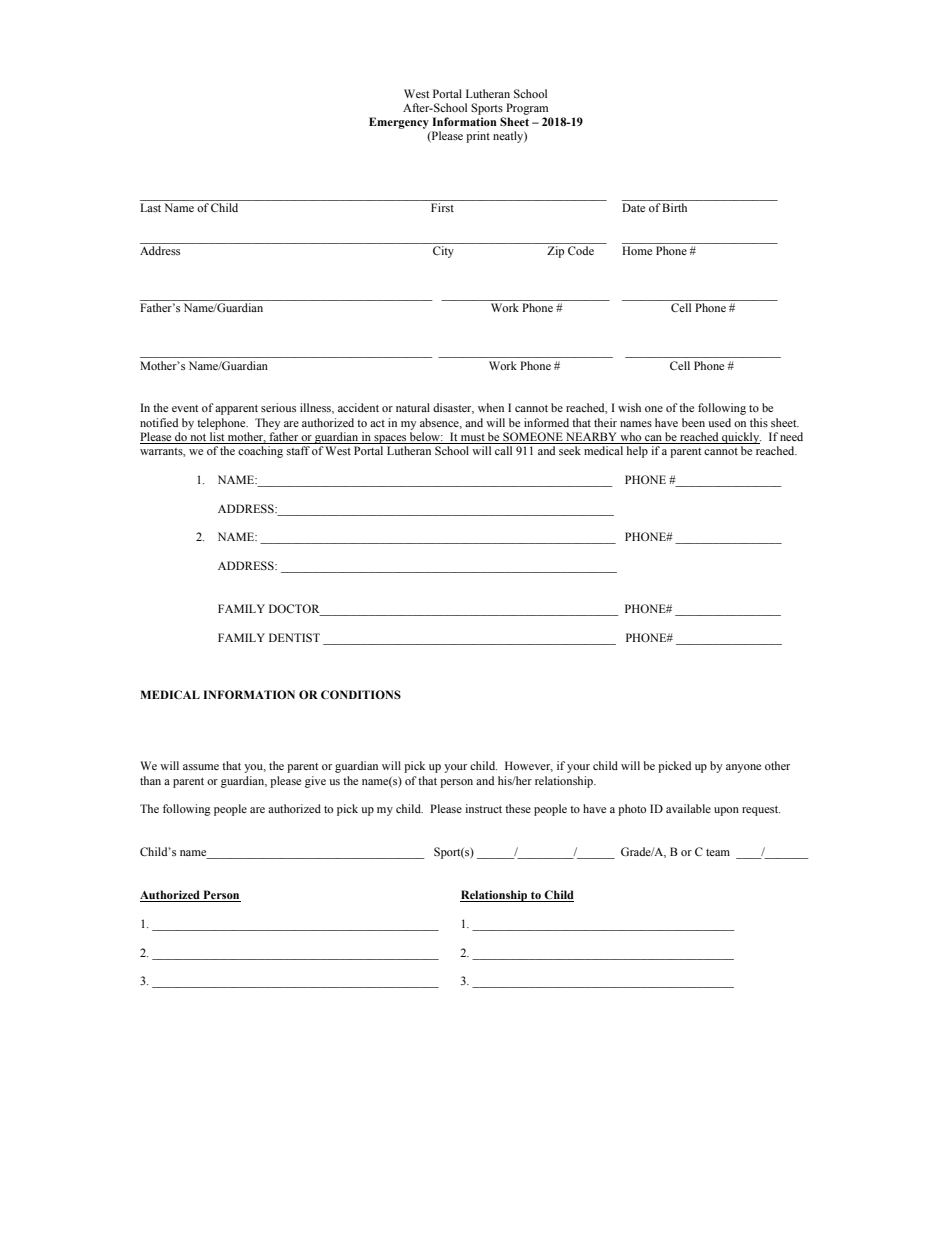 This page has width=952, height=1233. What do you see at coordinates (150, 207) in the page?
I see `Last` at bounding box center [150, 207].
